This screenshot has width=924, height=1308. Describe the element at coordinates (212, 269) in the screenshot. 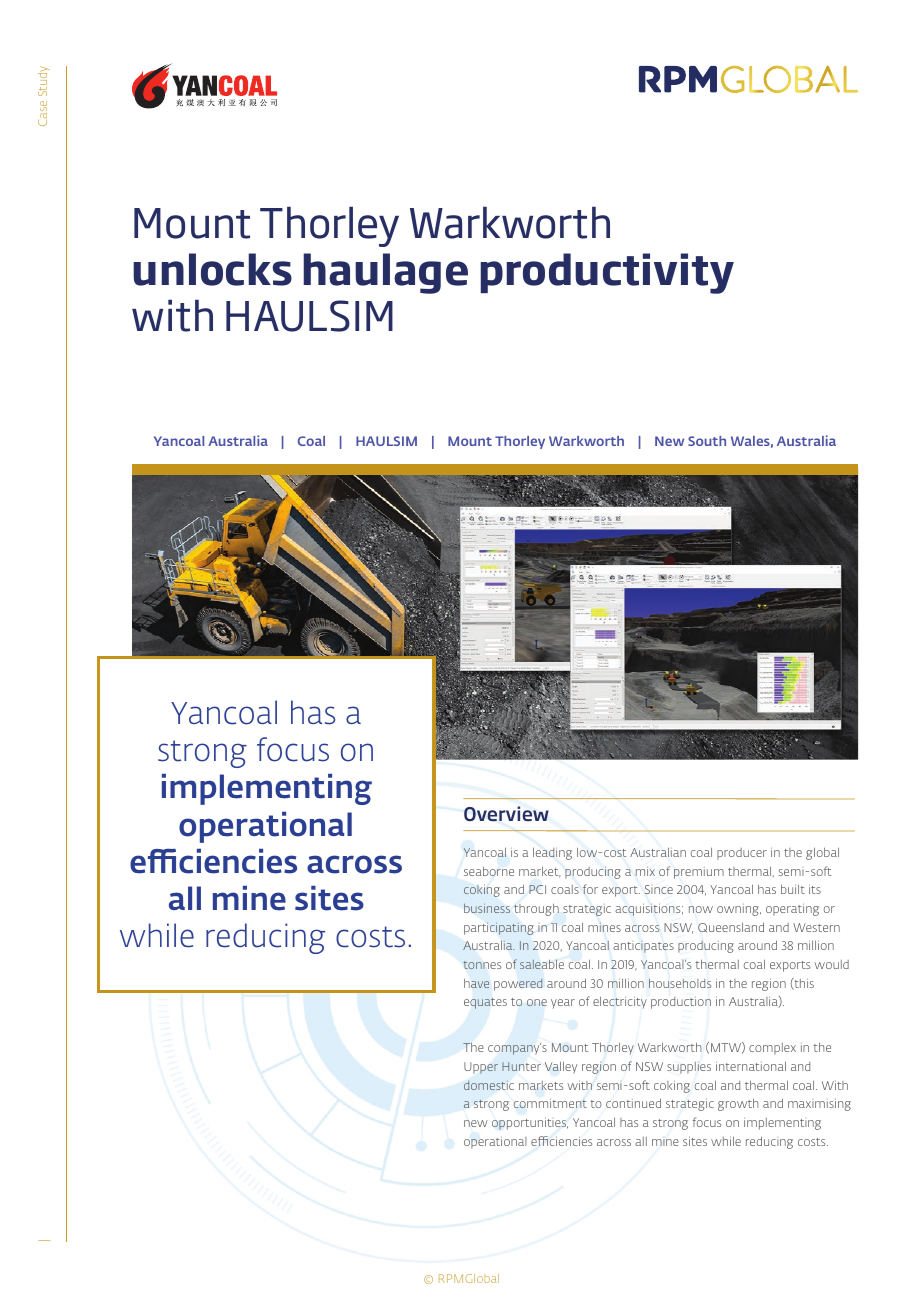

I see `unlocks` at that location.
